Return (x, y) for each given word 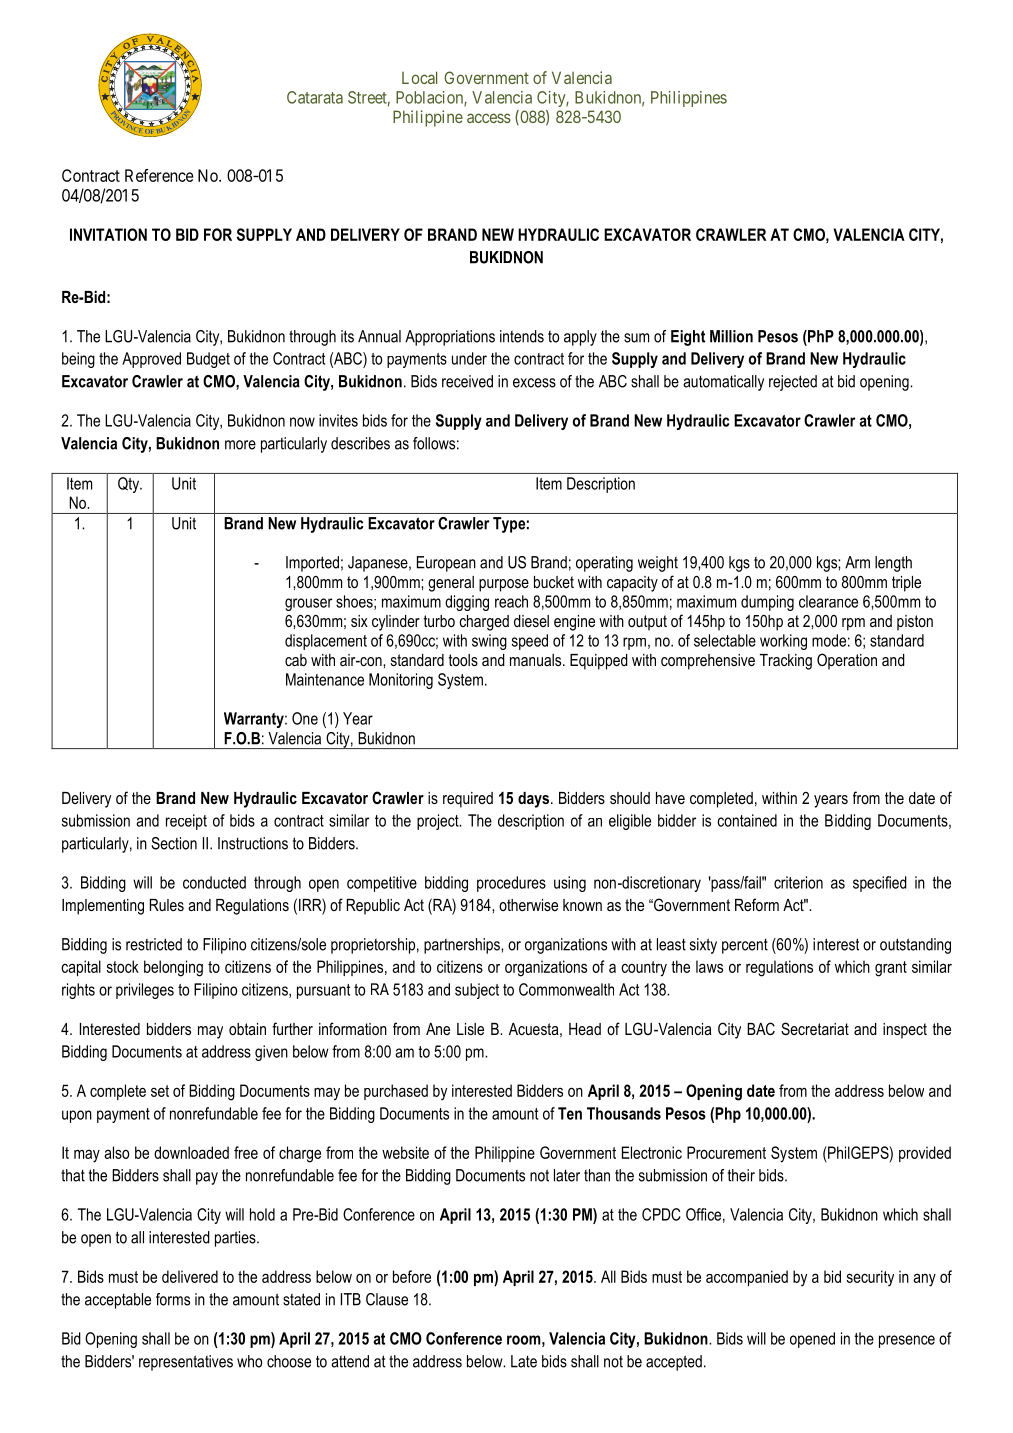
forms (173, 1299)
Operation (847, 661)
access (489, 118)
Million (731, 336)
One (305, 718)
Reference (159, 175)
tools (463, 660)
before (412, 1276)
